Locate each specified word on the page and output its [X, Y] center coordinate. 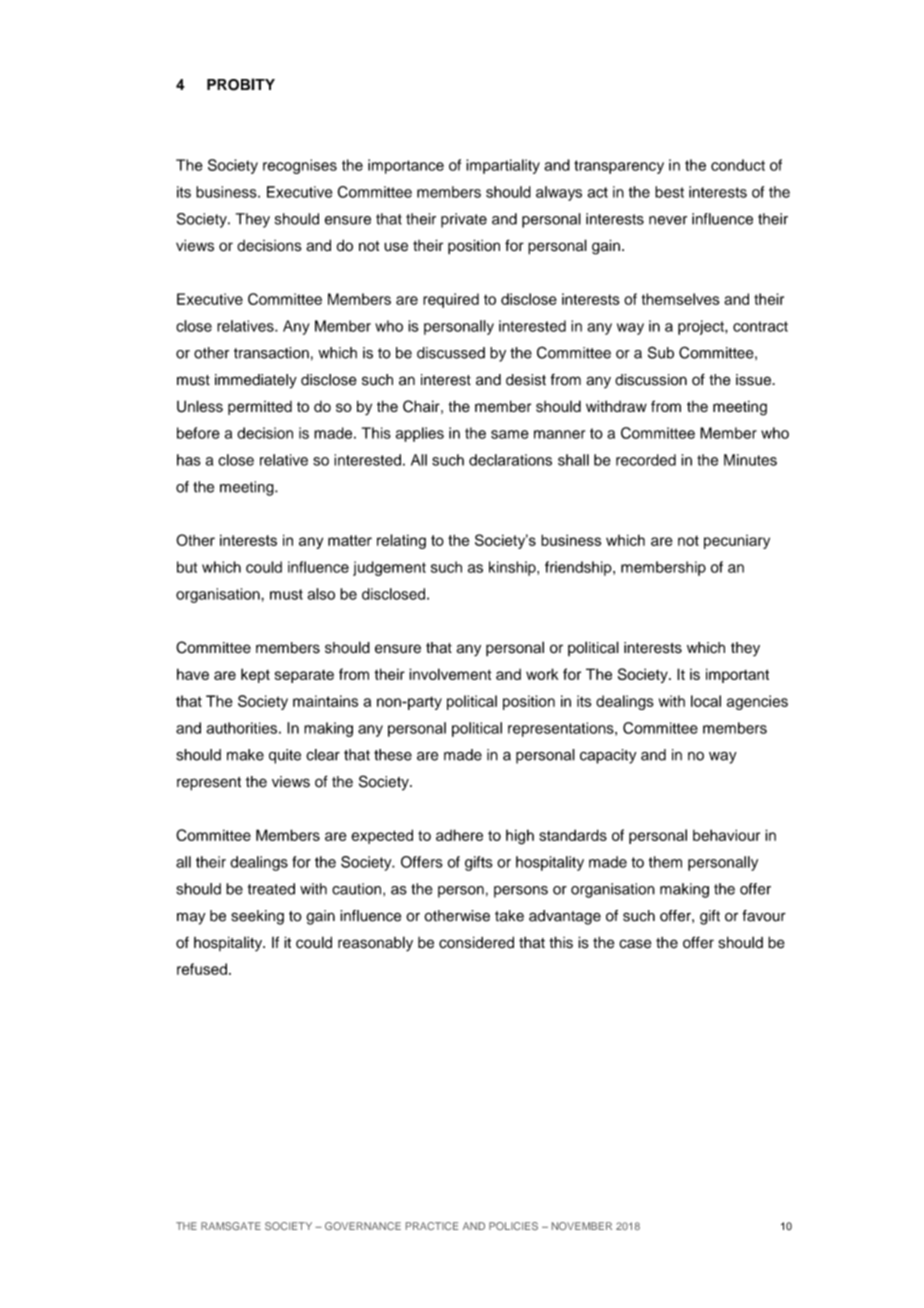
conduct [738, 165]
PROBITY [241, 84]
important [737, 675]
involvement [450, 674]
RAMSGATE [231, 1226]
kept [255, 675]
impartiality [503, 166]
